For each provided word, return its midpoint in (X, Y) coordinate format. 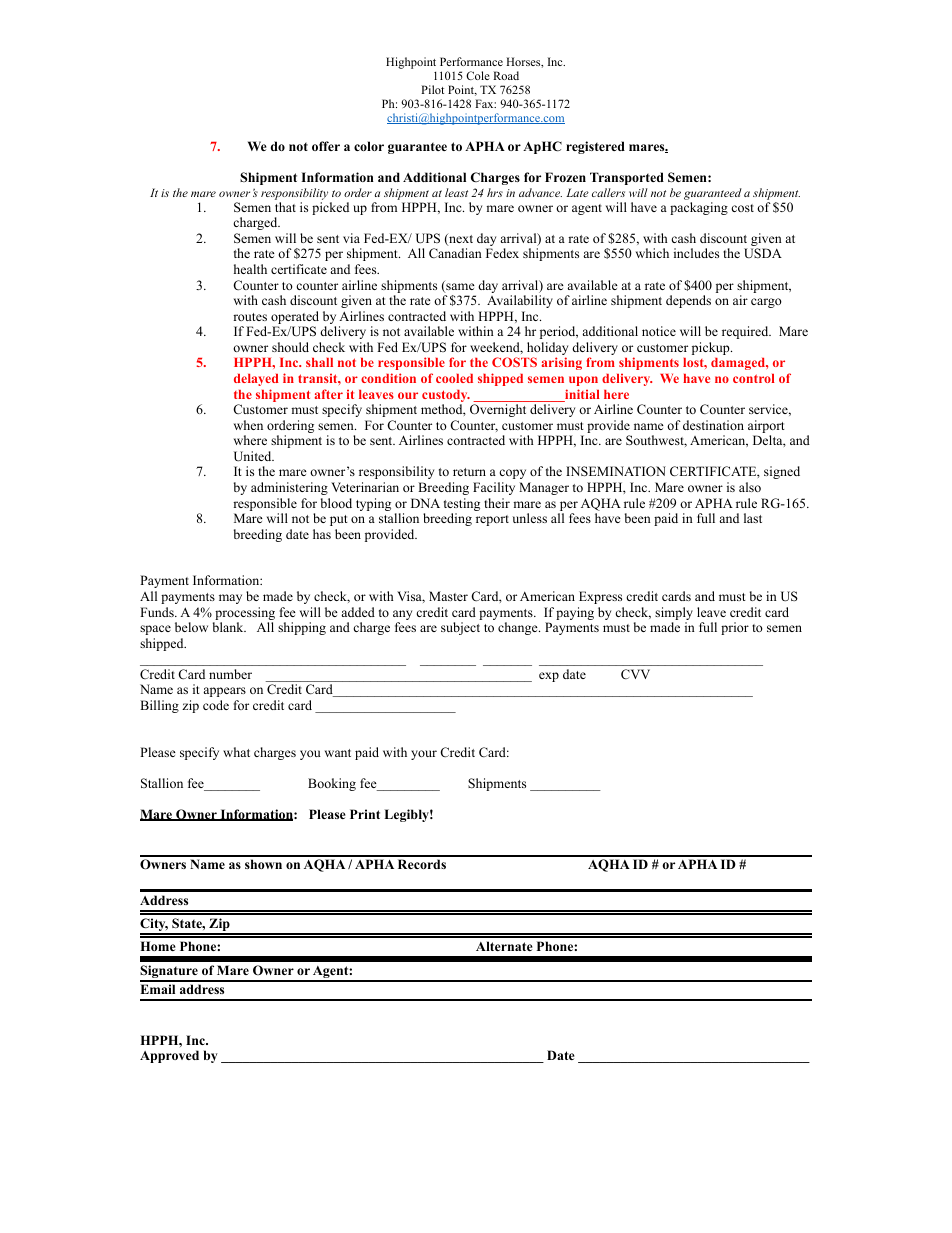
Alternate (504, 946)
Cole (478, 75)
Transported (627, 178)
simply (674, 613)
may (230, 599)
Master (448, 596)
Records (422, 864)
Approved (169, 1056)
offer (326, 146)
